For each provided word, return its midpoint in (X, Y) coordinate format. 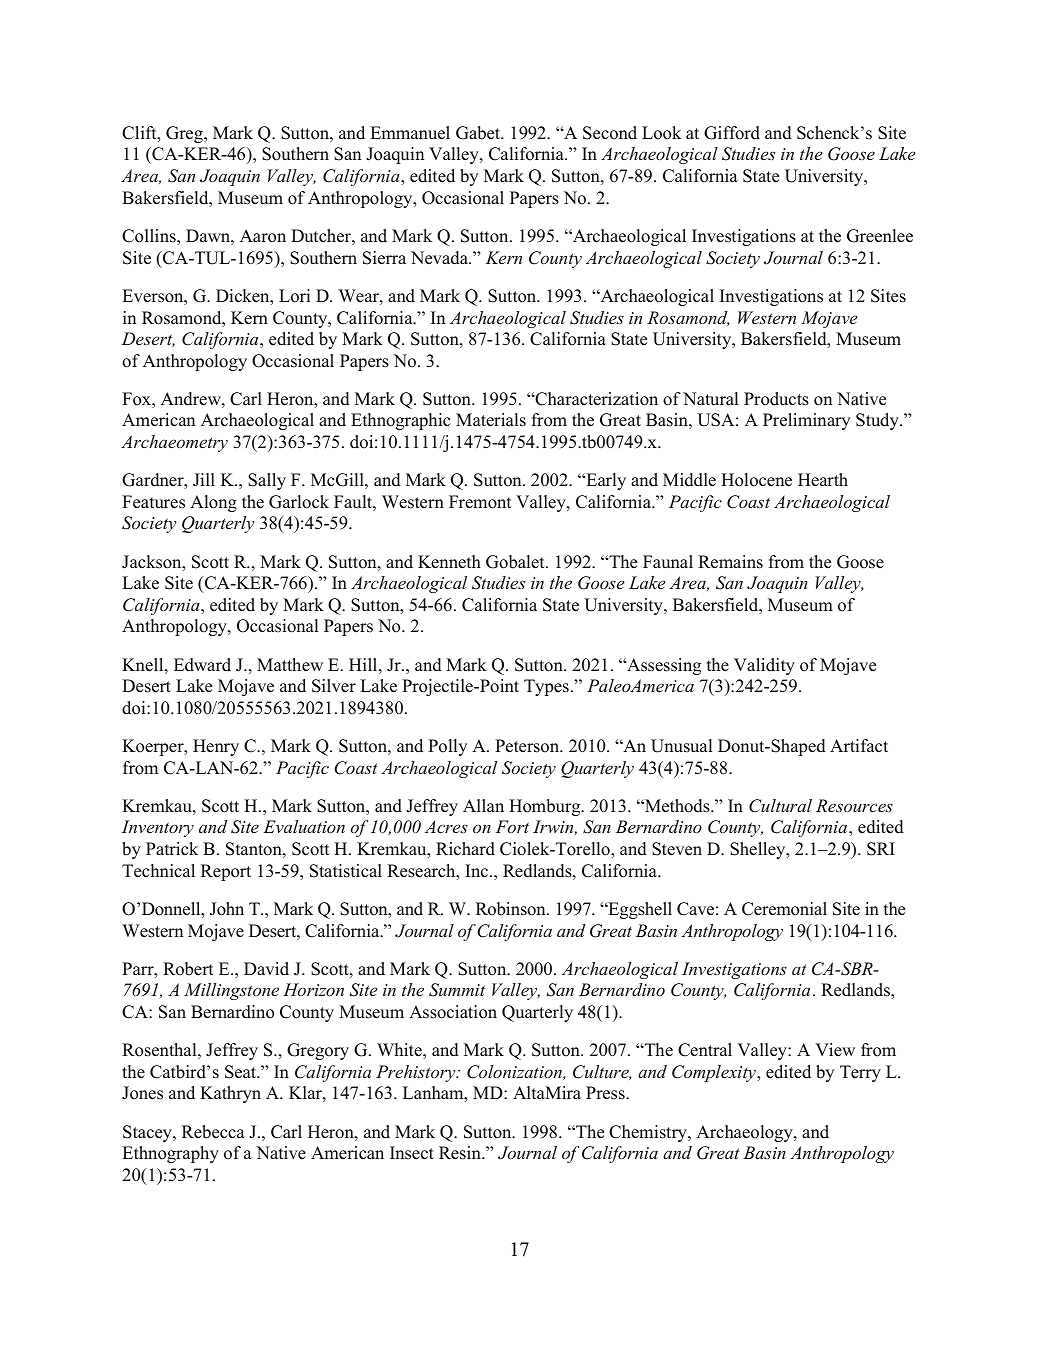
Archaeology (745, 1133)
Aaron (263, 236)
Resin (461, 1153)
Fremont (480, 502)
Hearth (823, 480)
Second (610, 133)
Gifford (732, 133)
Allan (483, 805)
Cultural (780, 806)
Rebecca (213, 1132)
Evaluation (304, 826)
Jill (204, 480)
